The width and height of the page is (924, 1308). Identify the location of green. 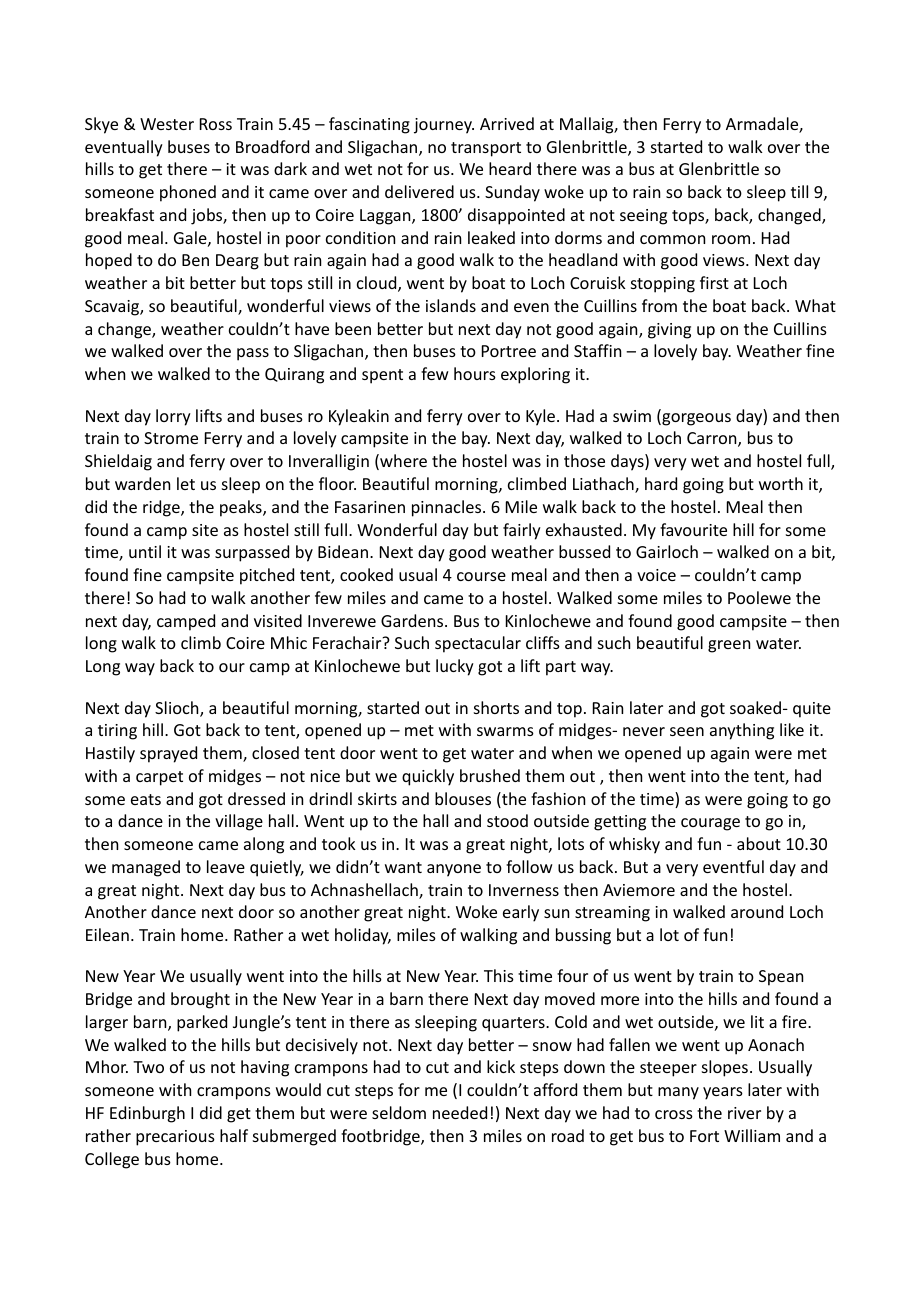
(729, 646).
